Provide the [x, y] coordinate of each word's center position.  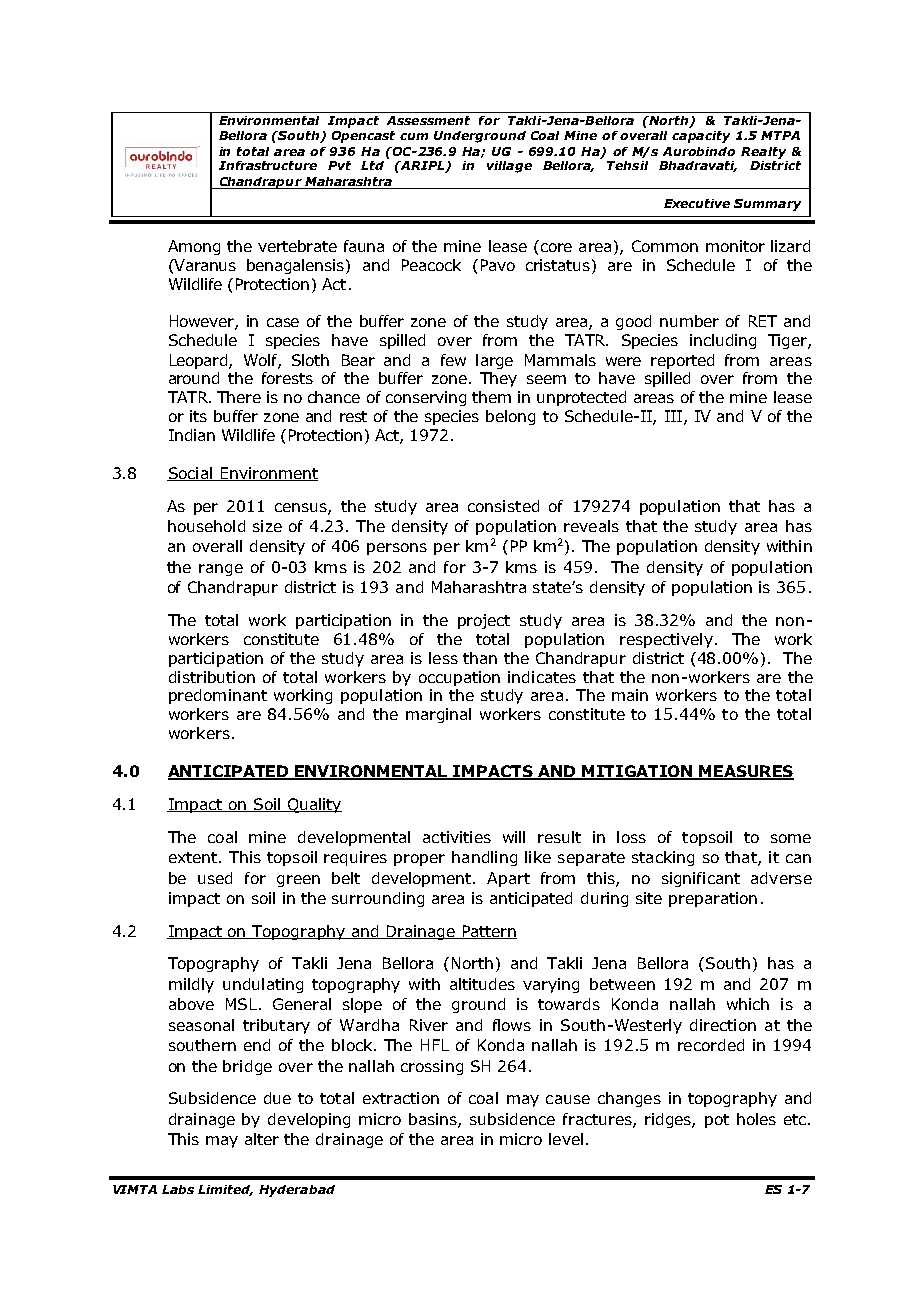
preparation [713, 899]
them [491, 397]
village [509, 167]
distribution [212, 677]
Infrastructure [268, 165]
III [673, 416]
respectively [666, 640]
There [239, 397]
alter [262, 1139]
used [215, 878]
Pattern [488, 932]
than [480, 658]
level [566, 1139]
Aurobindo [699, 151]
